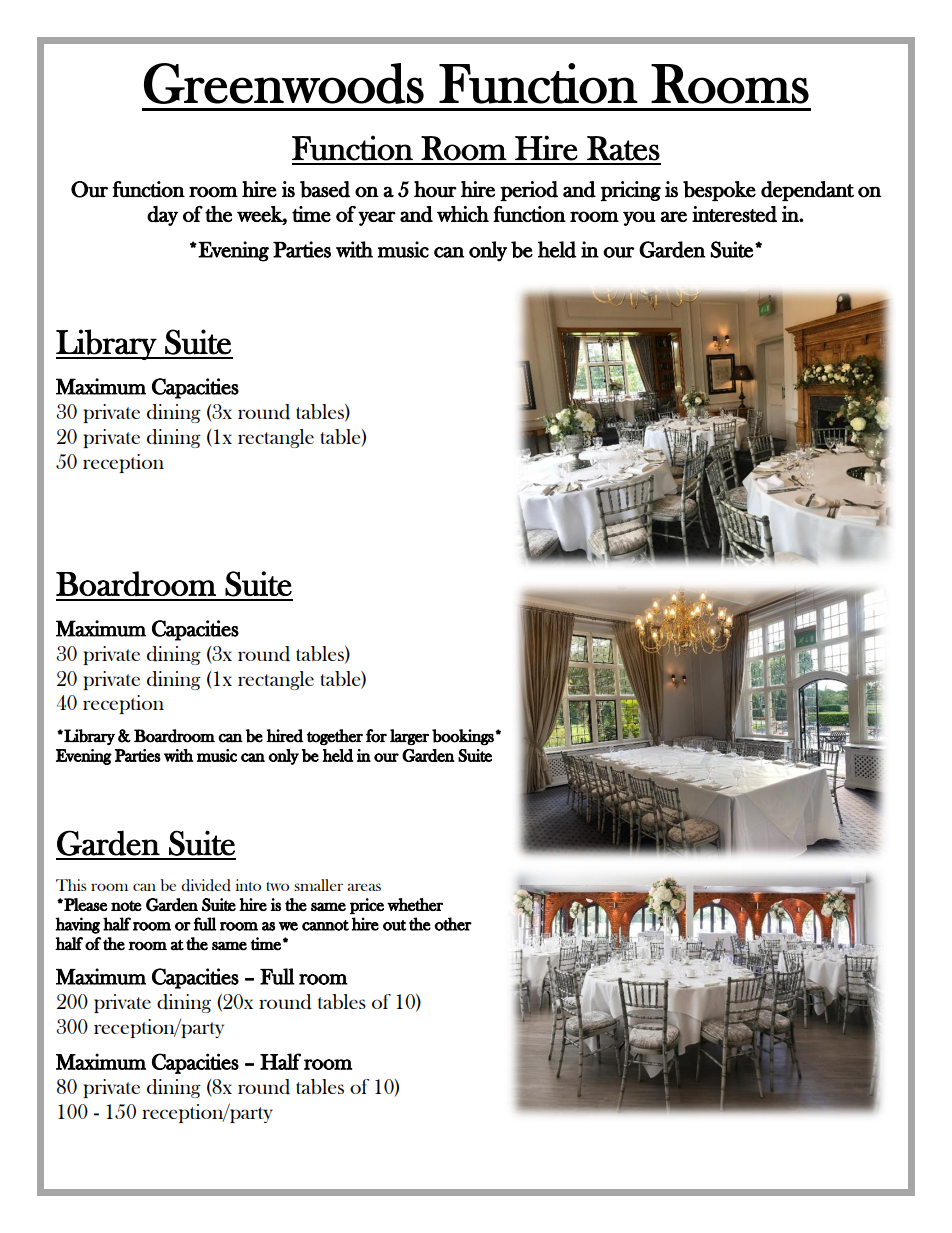 Image resolution: width=952 pixels, height=1233 pixels. What do you see at coordinates (126, 905) in the screenshot?
I see `note` at bounding box center [126, 905].
